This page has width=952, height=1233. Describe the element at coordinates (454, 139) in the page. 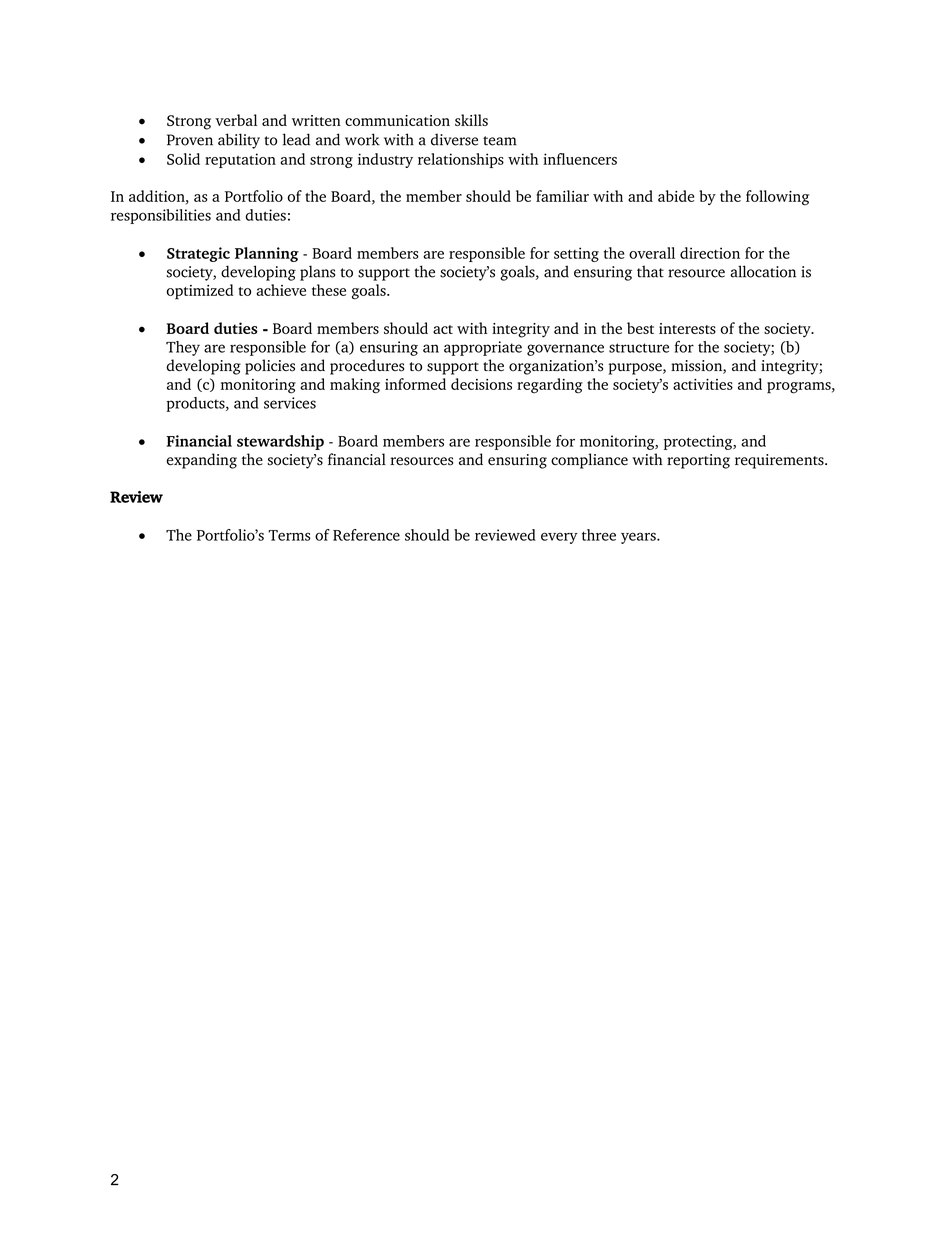

I see `diverse` at that location.
